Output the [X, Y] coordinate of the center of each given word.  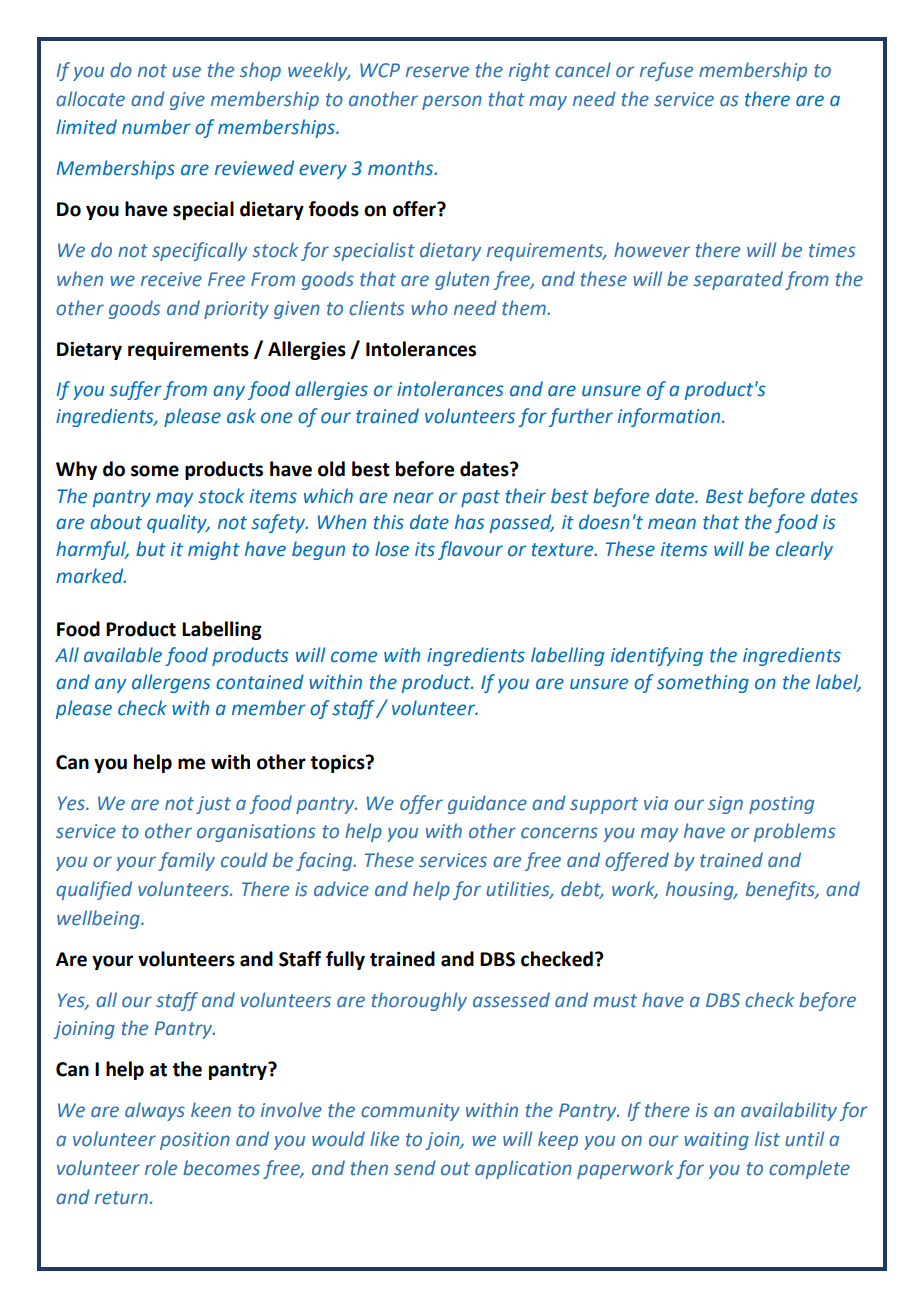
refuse [666, 71]
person [452, 102]
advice [341, 889]
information [669, 417]
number [156, 127]
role [161, 1168]
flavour [470, 550]
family [186, 861]
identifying [657, 656]
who [429, 308]
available [123, 655]
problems [794, 832]
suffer [136, 390]
